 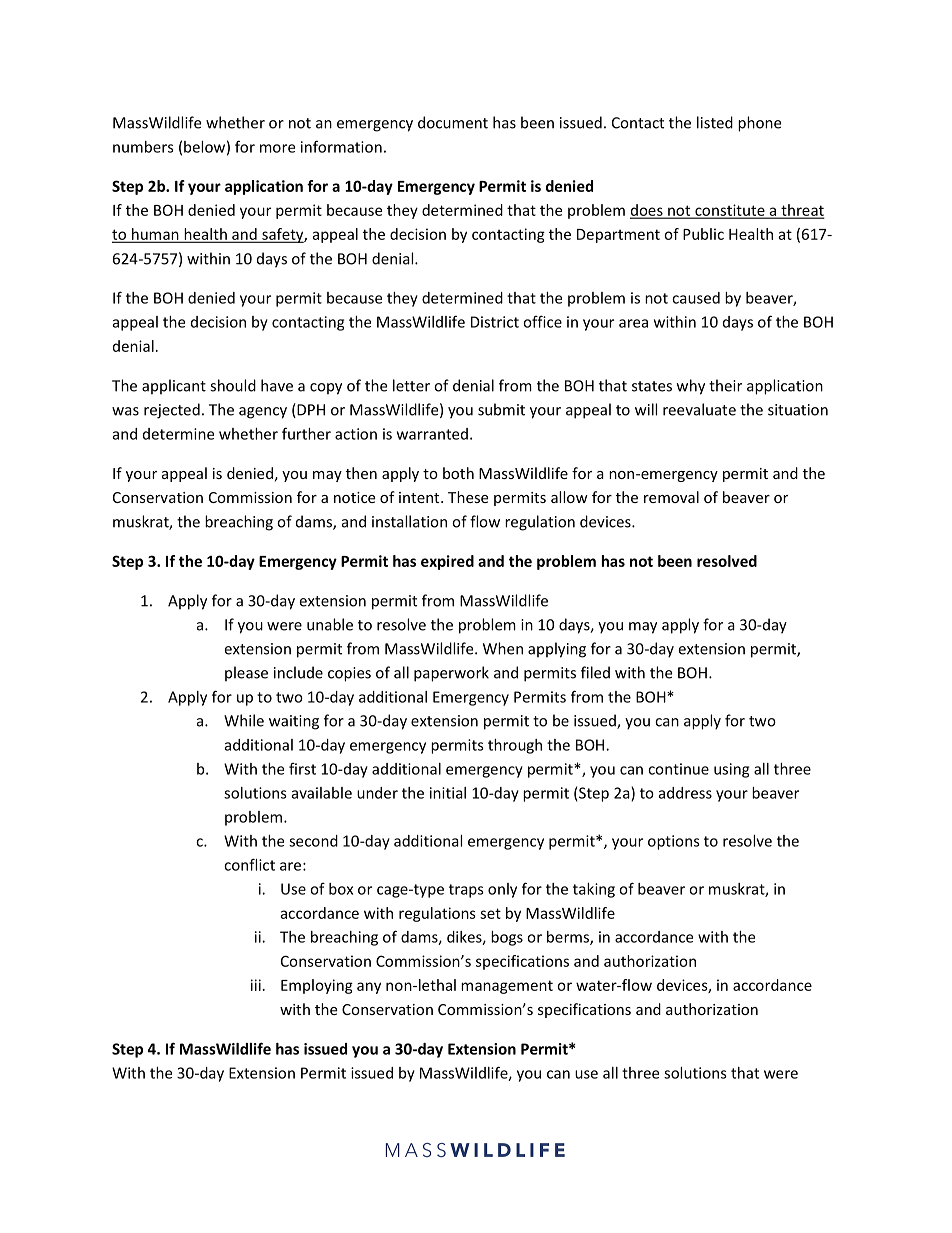 What do you see at coordinates (330, 624) in the image?
I see `unable` at bounding box center [330, 624].
